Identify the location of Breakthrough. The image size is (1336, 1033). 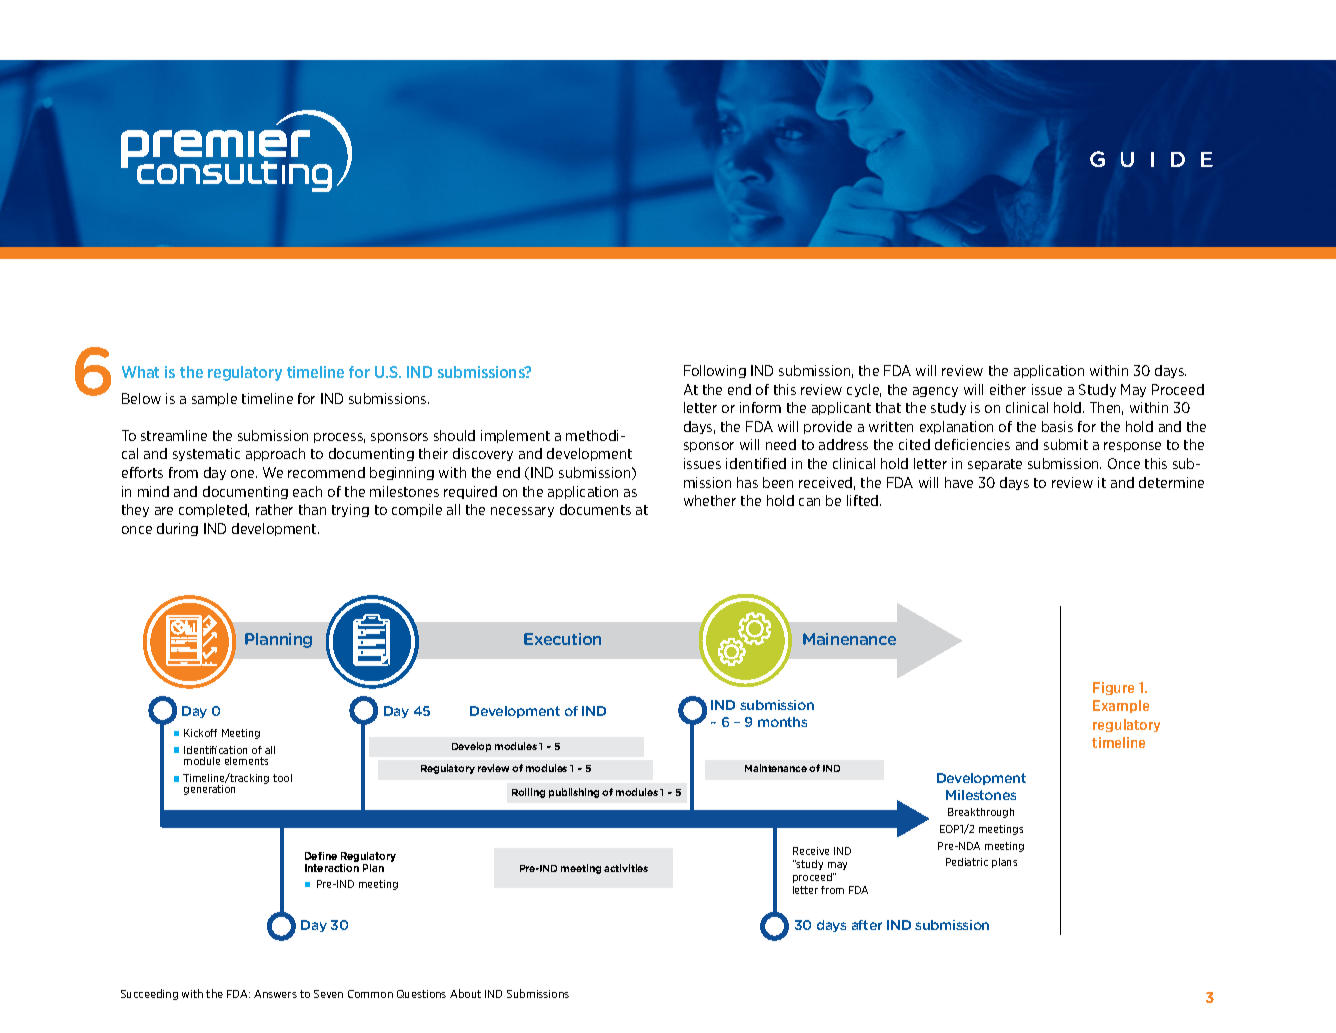
(981, 813).
